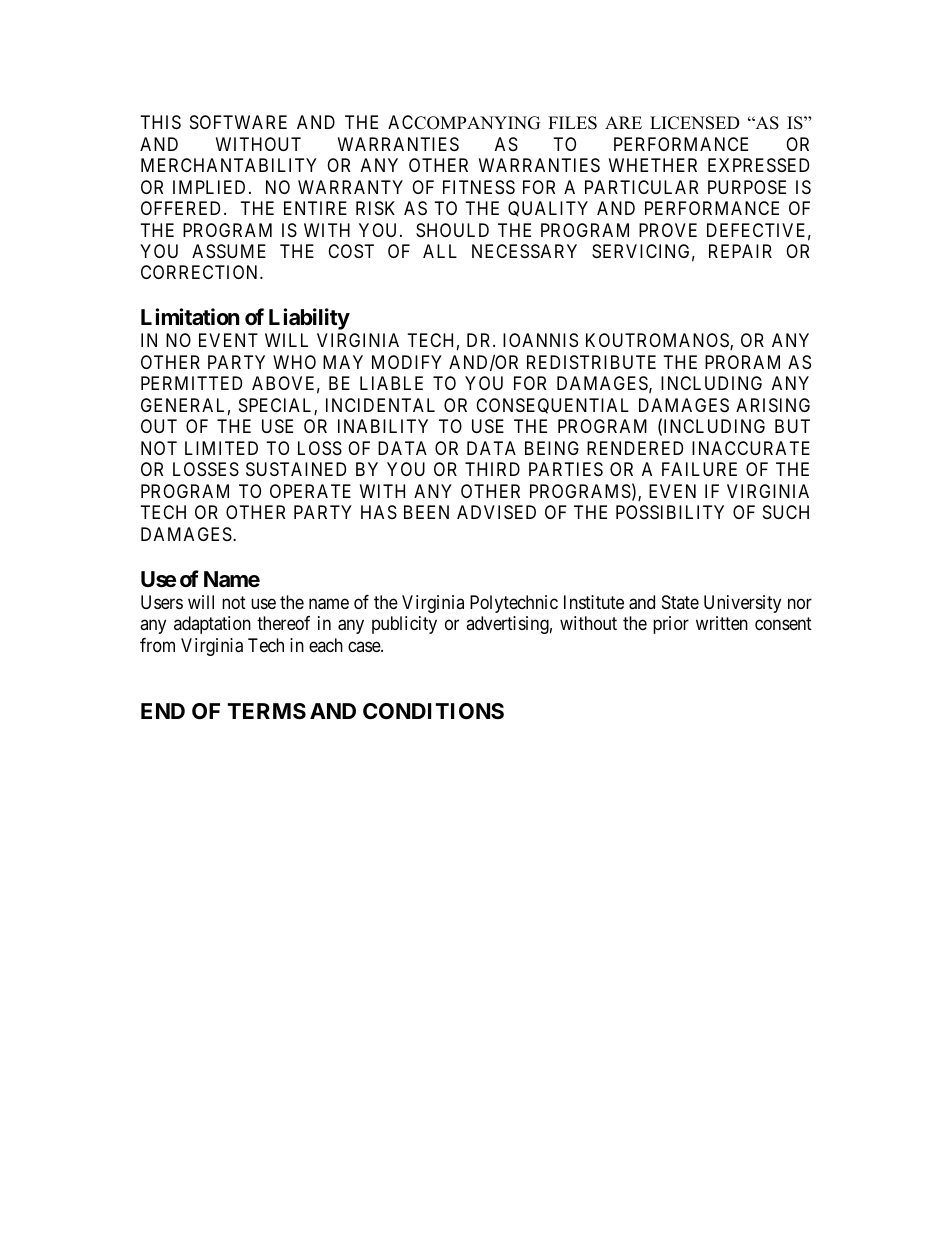 This screenshot has width=952, height=1233. I want to click on written, so click(722, 623).
